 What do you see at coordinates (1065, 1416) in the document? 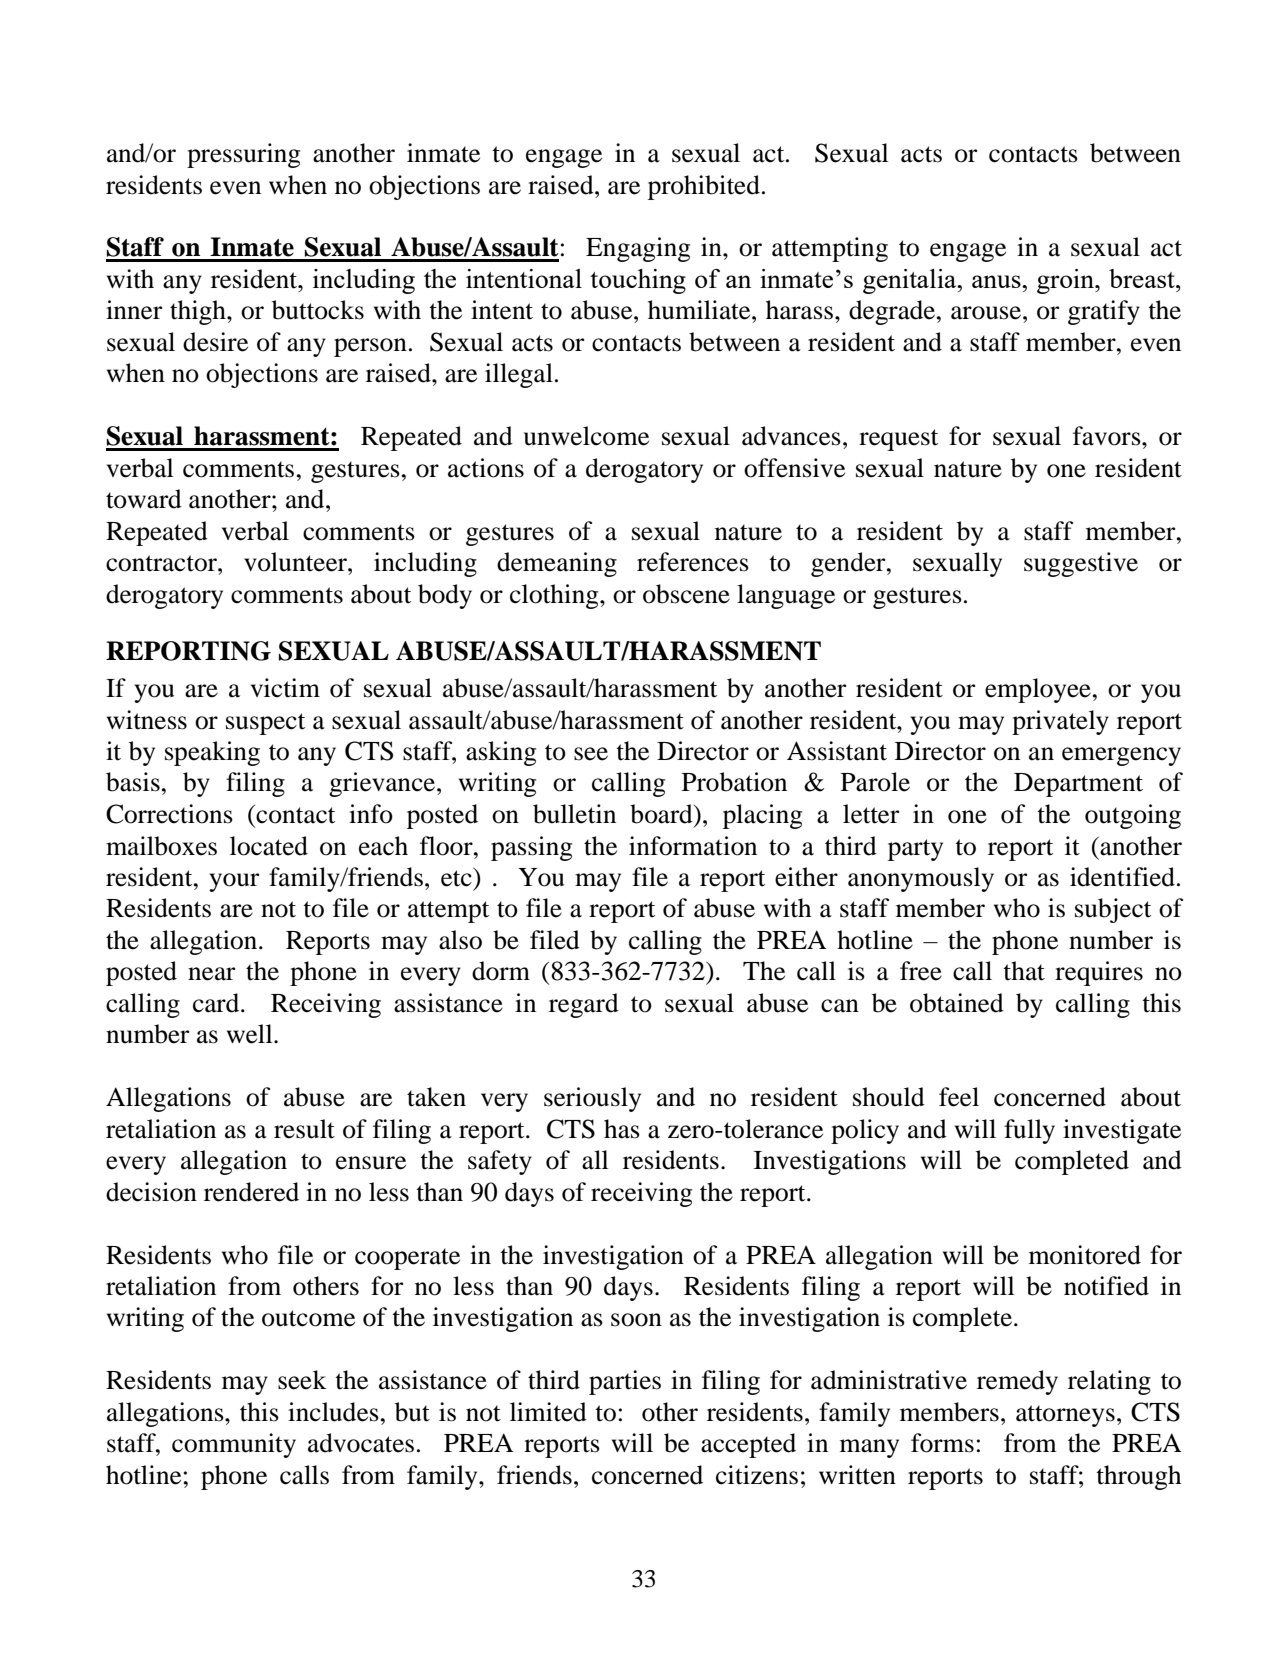
I see `attorneys` at bounding box center [1065, 1416].
